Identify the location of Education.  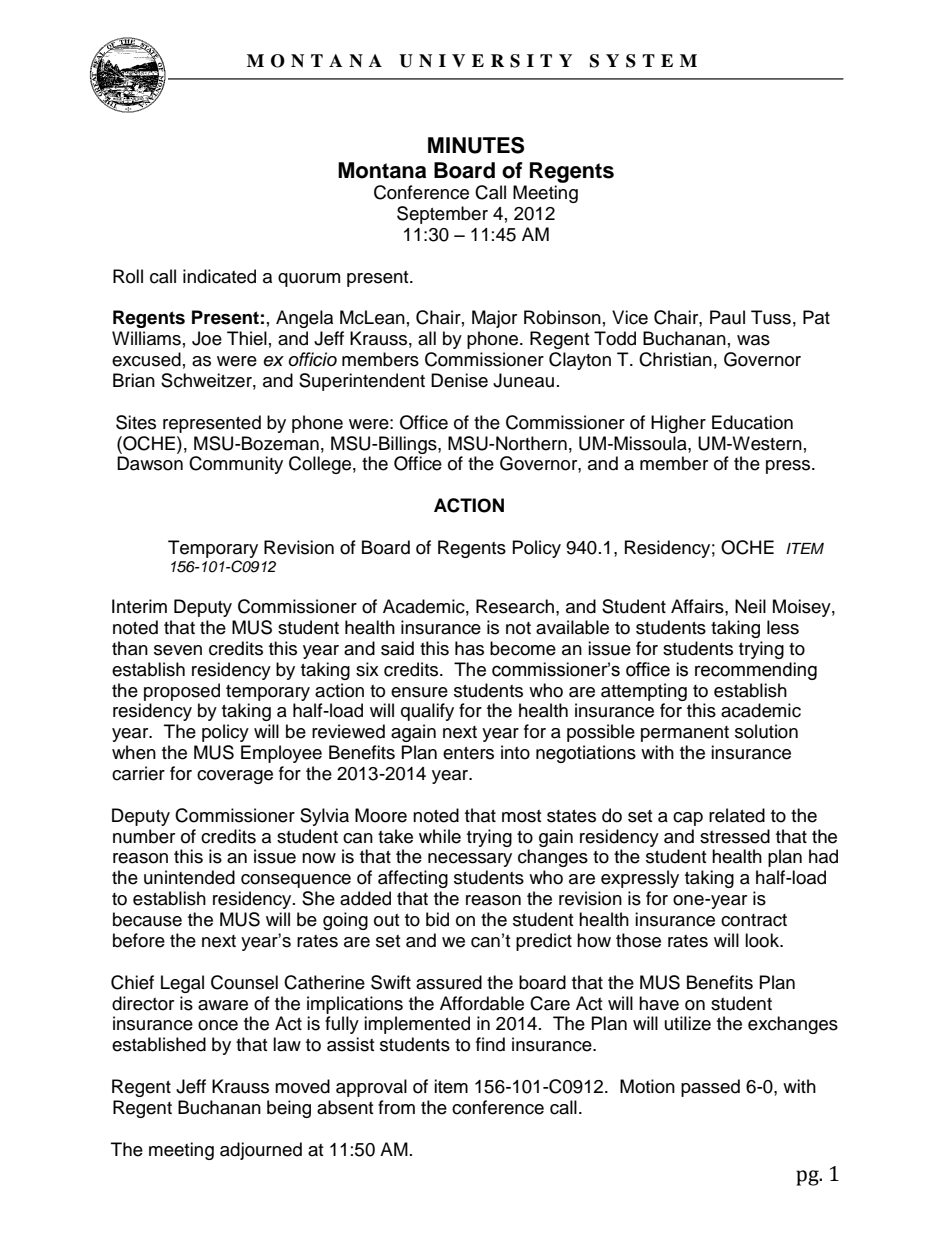
(752, 422).
